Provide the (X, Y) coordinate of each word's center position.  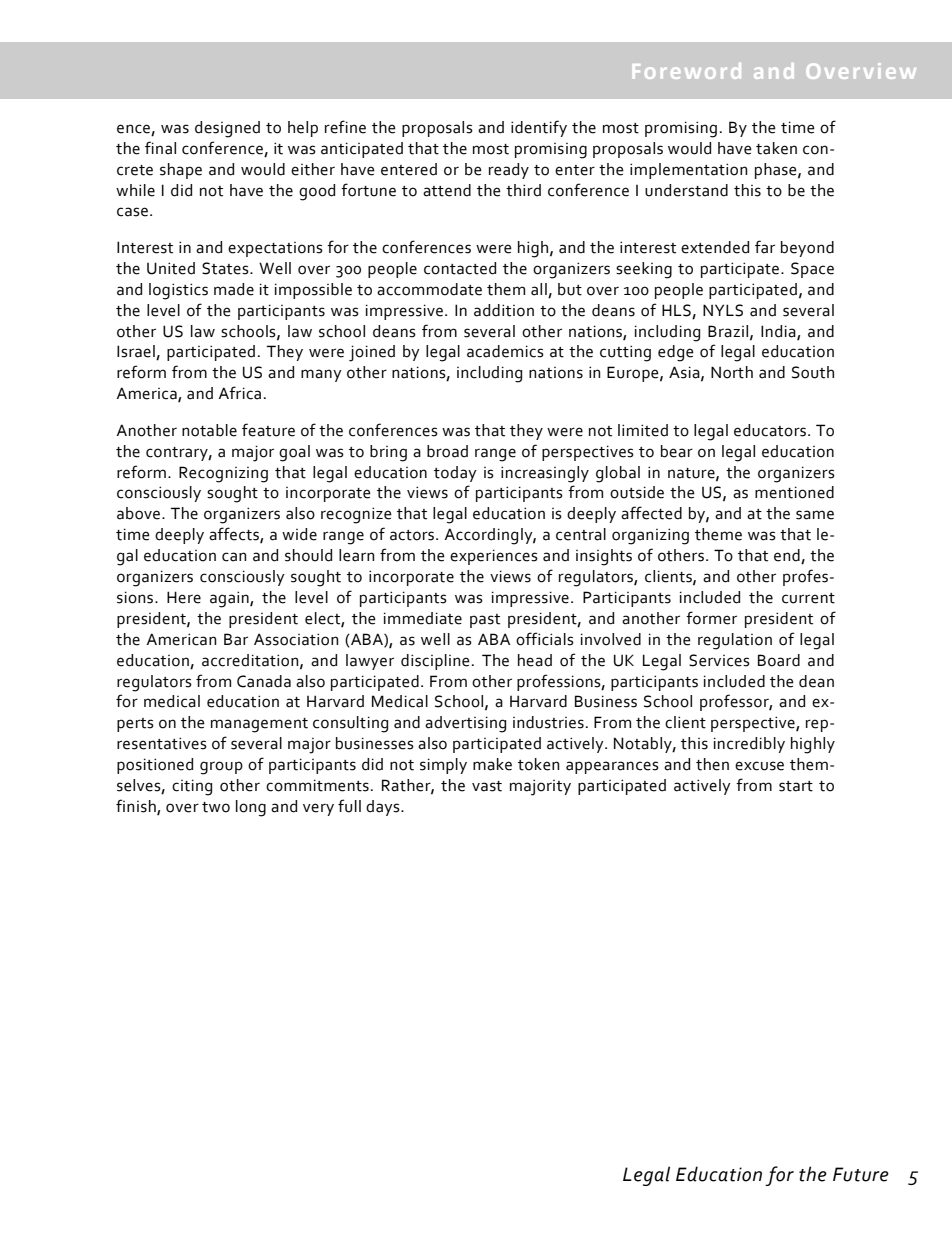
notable (209, 430)
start (796, 786)
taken (776, 148)
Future (861, 1174)
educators (771, 430)
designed (227, 129)
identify (539, 128)
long (251, 808)
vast (487, 786)
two (216, 807)
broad (447, 451)
